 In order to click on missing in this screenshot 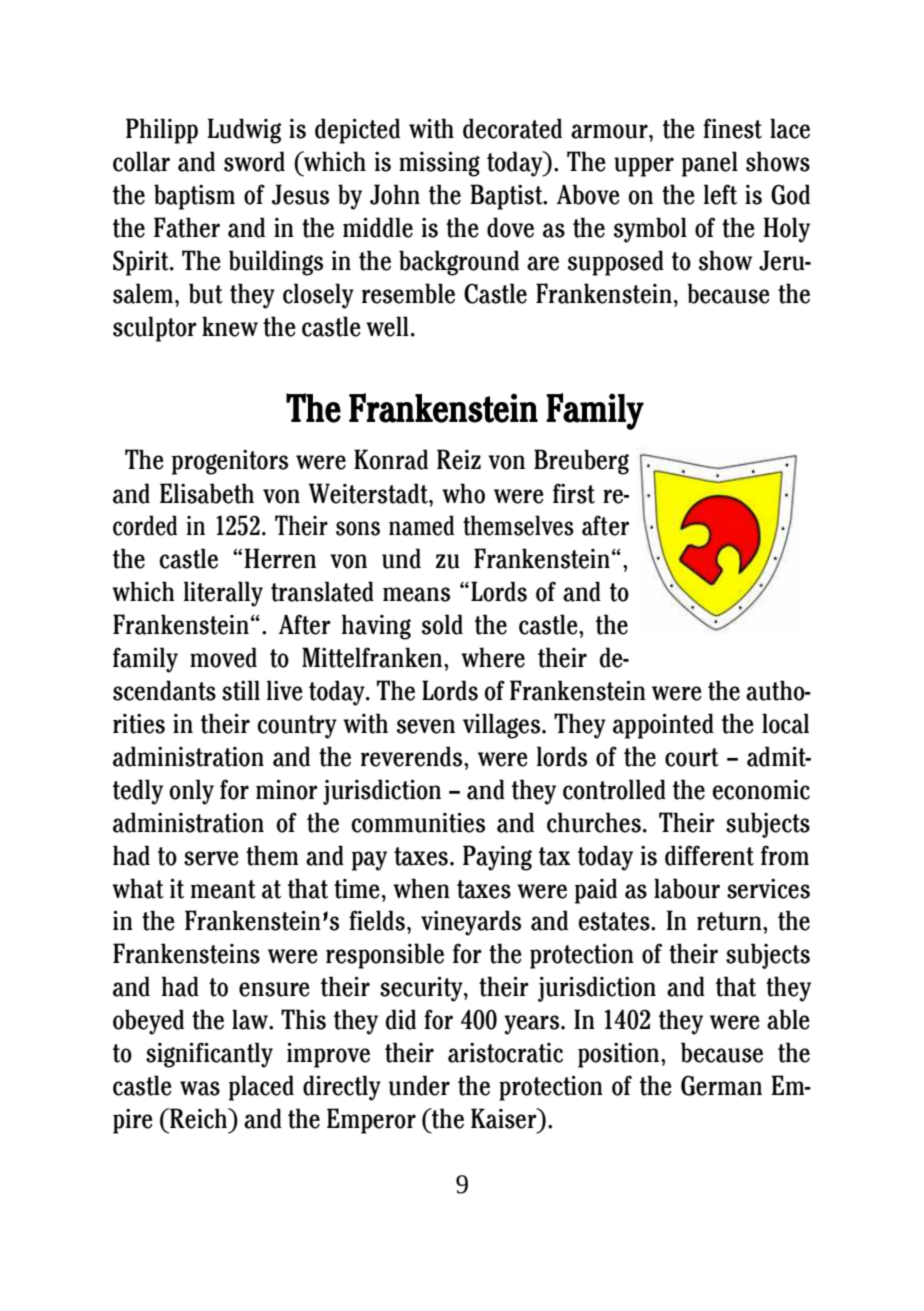, I will do `click(439, 164)`.
